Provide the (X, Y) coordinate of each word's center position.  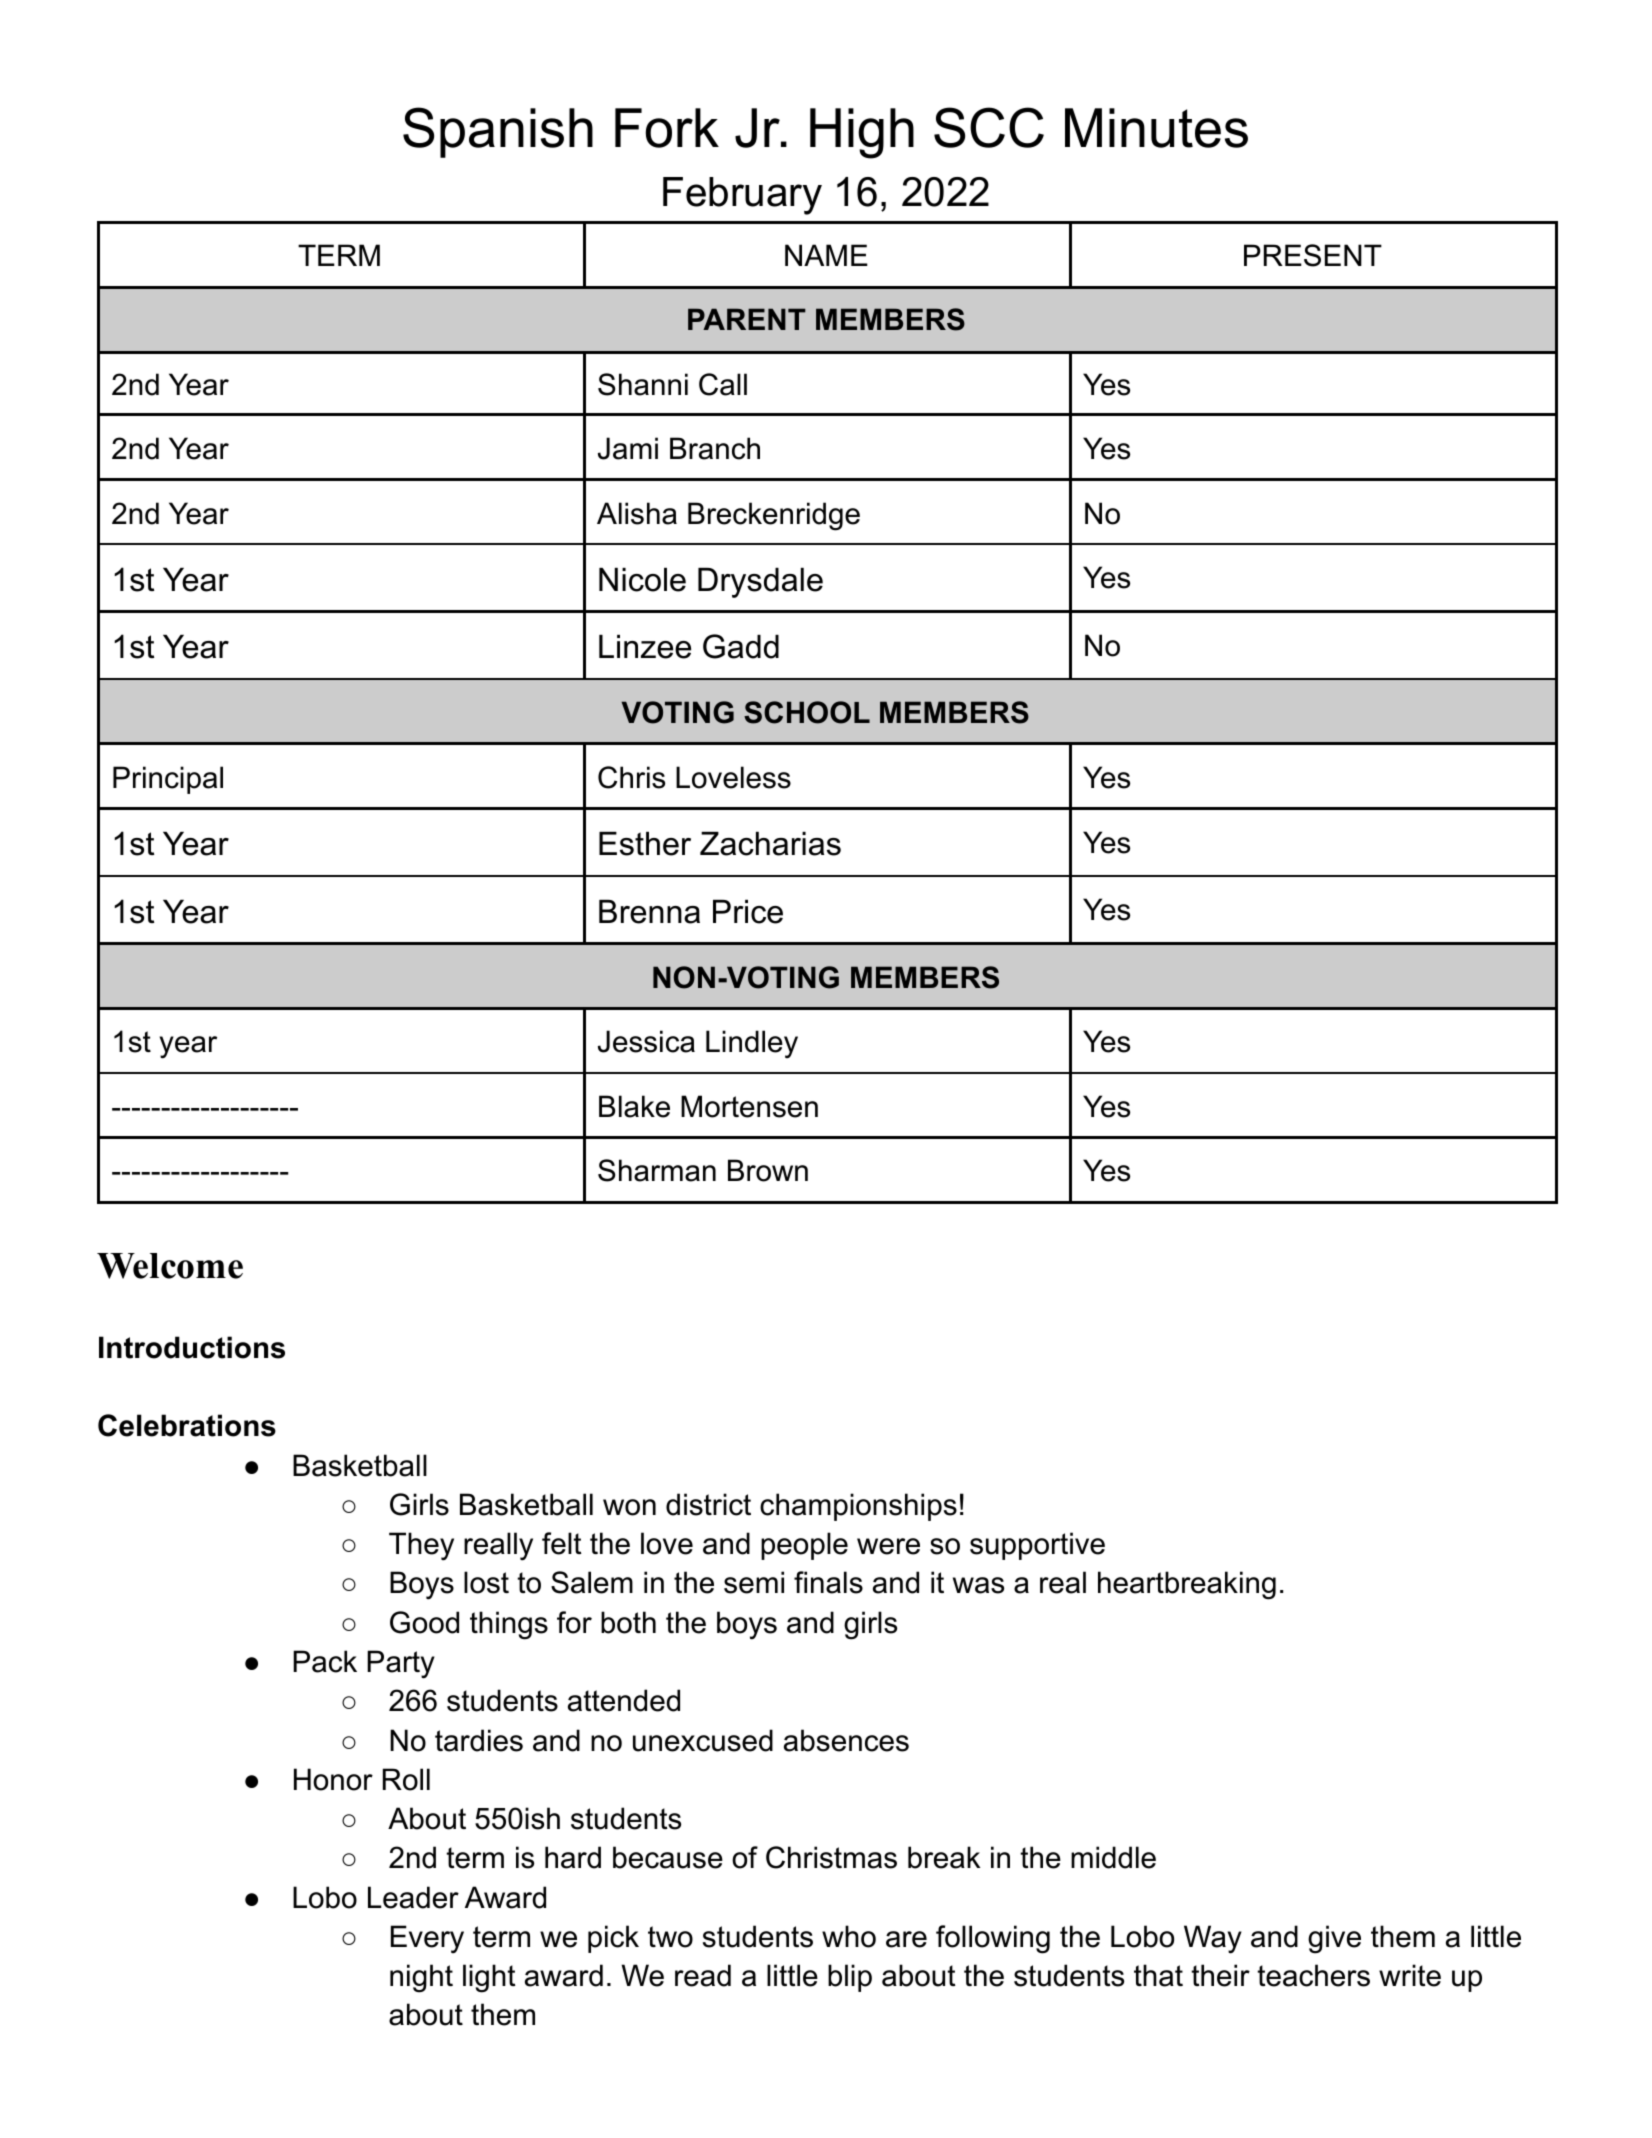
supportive (1037, 1546)
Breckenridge (774, 516)
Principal (168, 780)
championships (858, 1507)
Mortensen (749, 1106)
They (421, 1546)
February (742, 196)
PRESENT (1313, 255)
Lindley (752, 1044)
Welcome (170, 1266)
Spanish (498, 132)
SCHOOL (807, 712)
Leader (413, 1897)
